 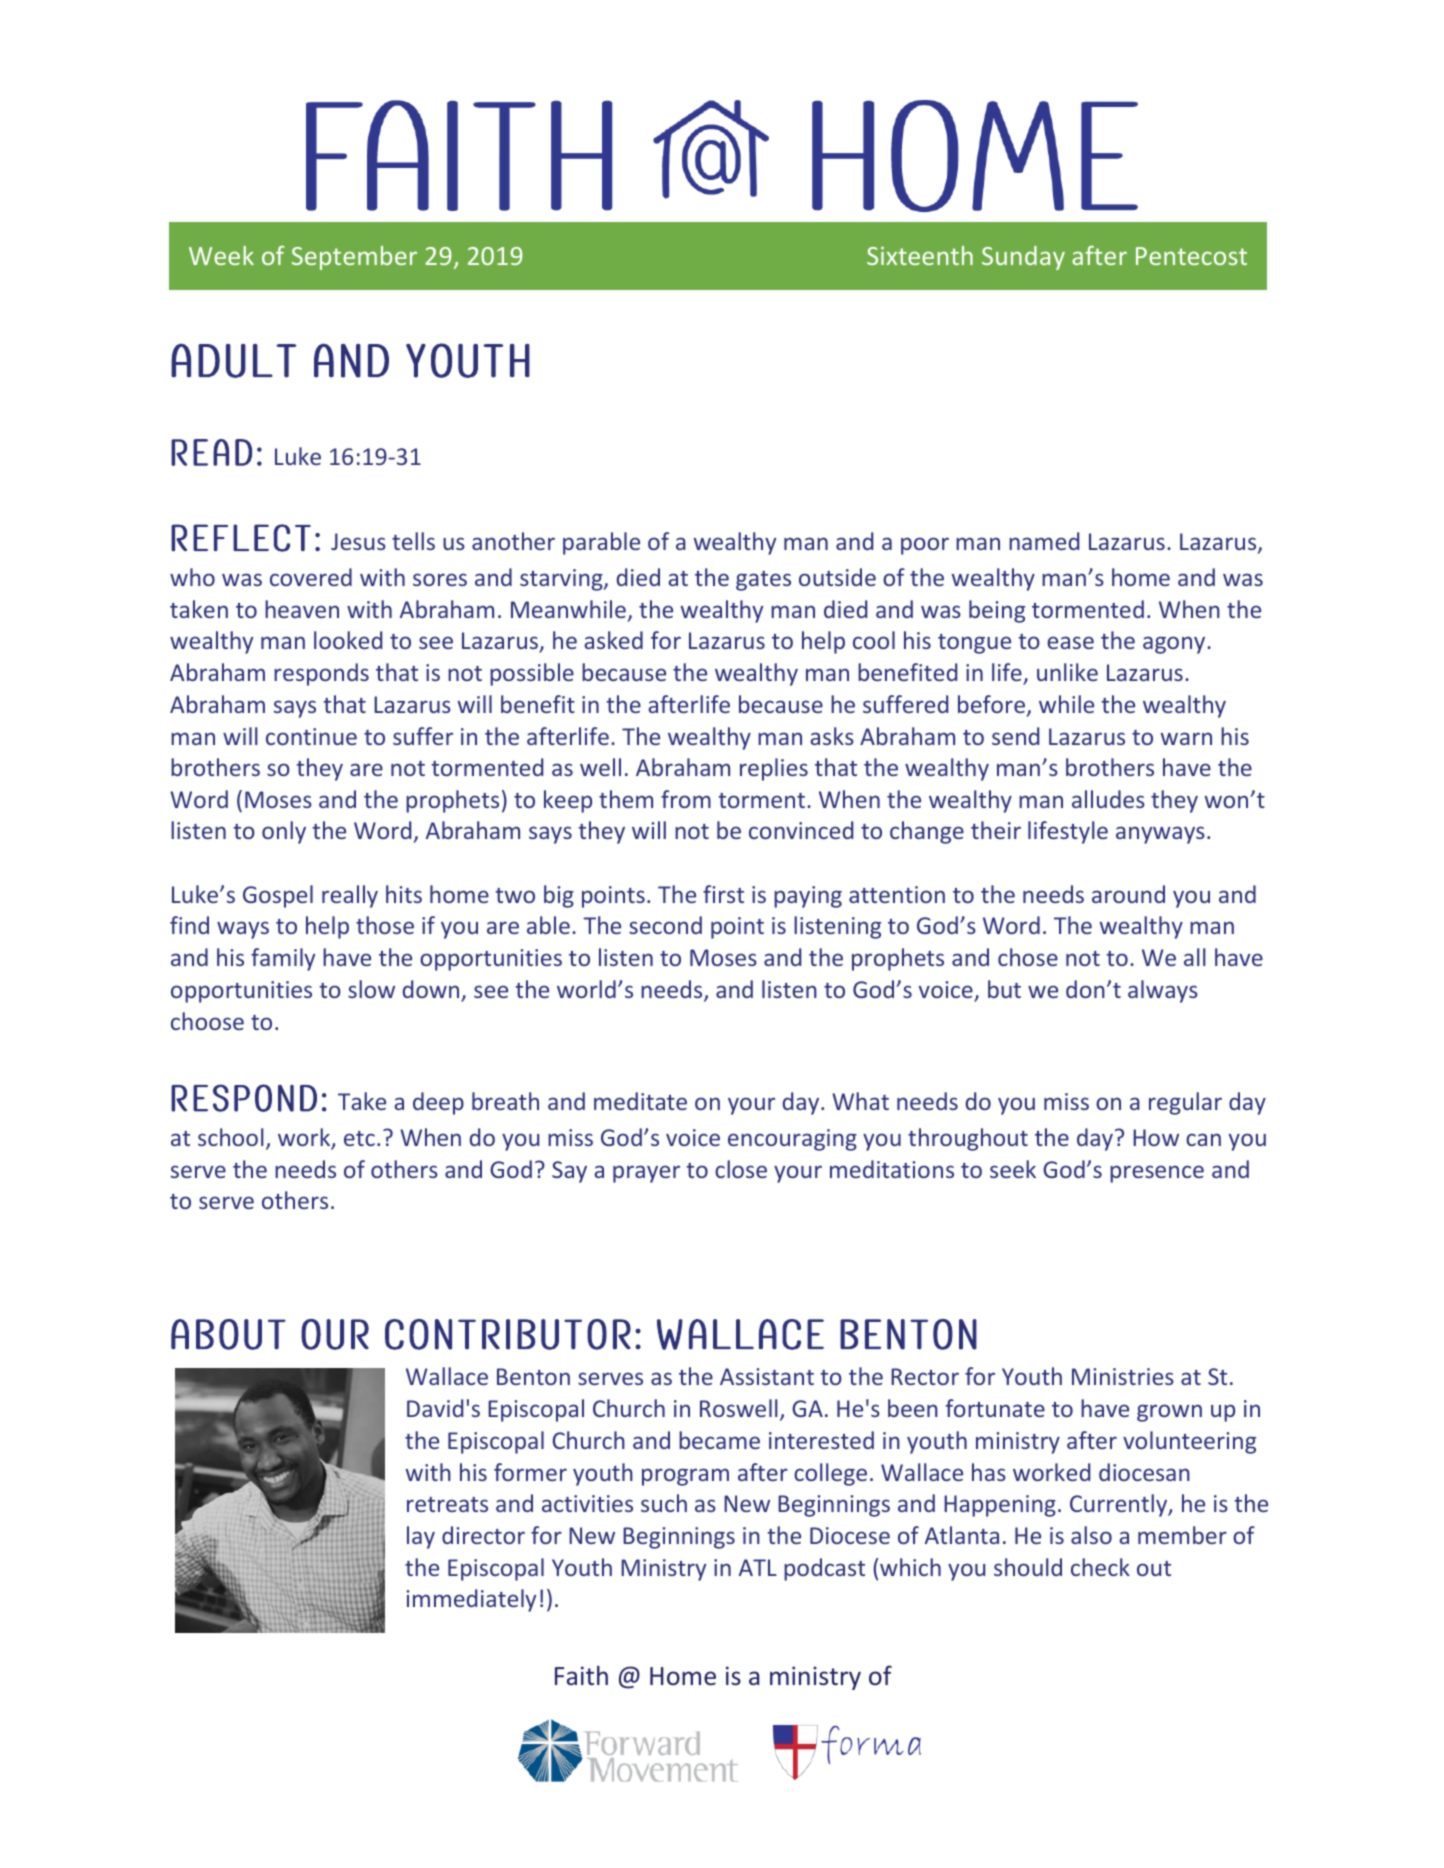 I want to click on family, so click(x=283, y=959).
